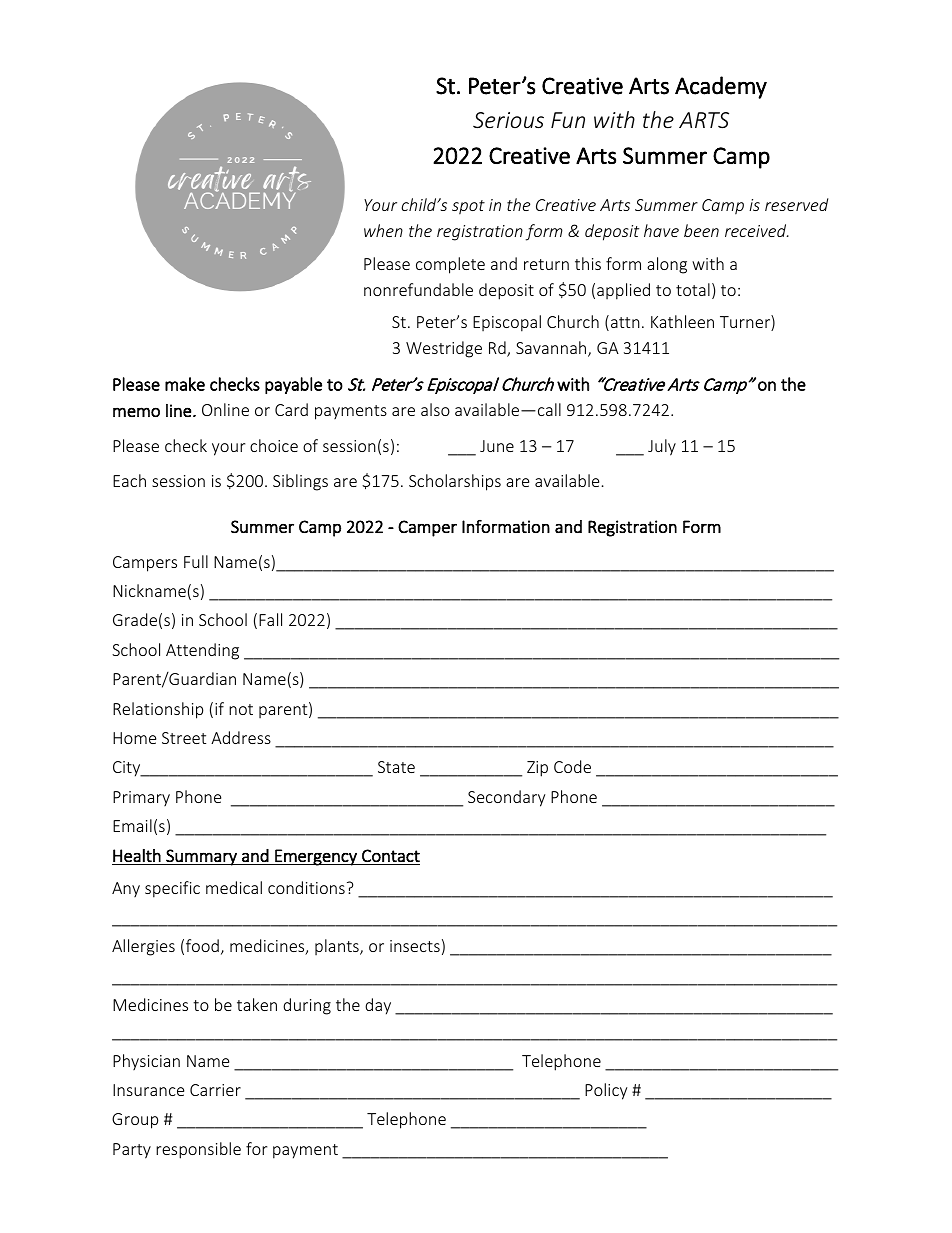  I want to click on Kathleen, so click(682, 321).
